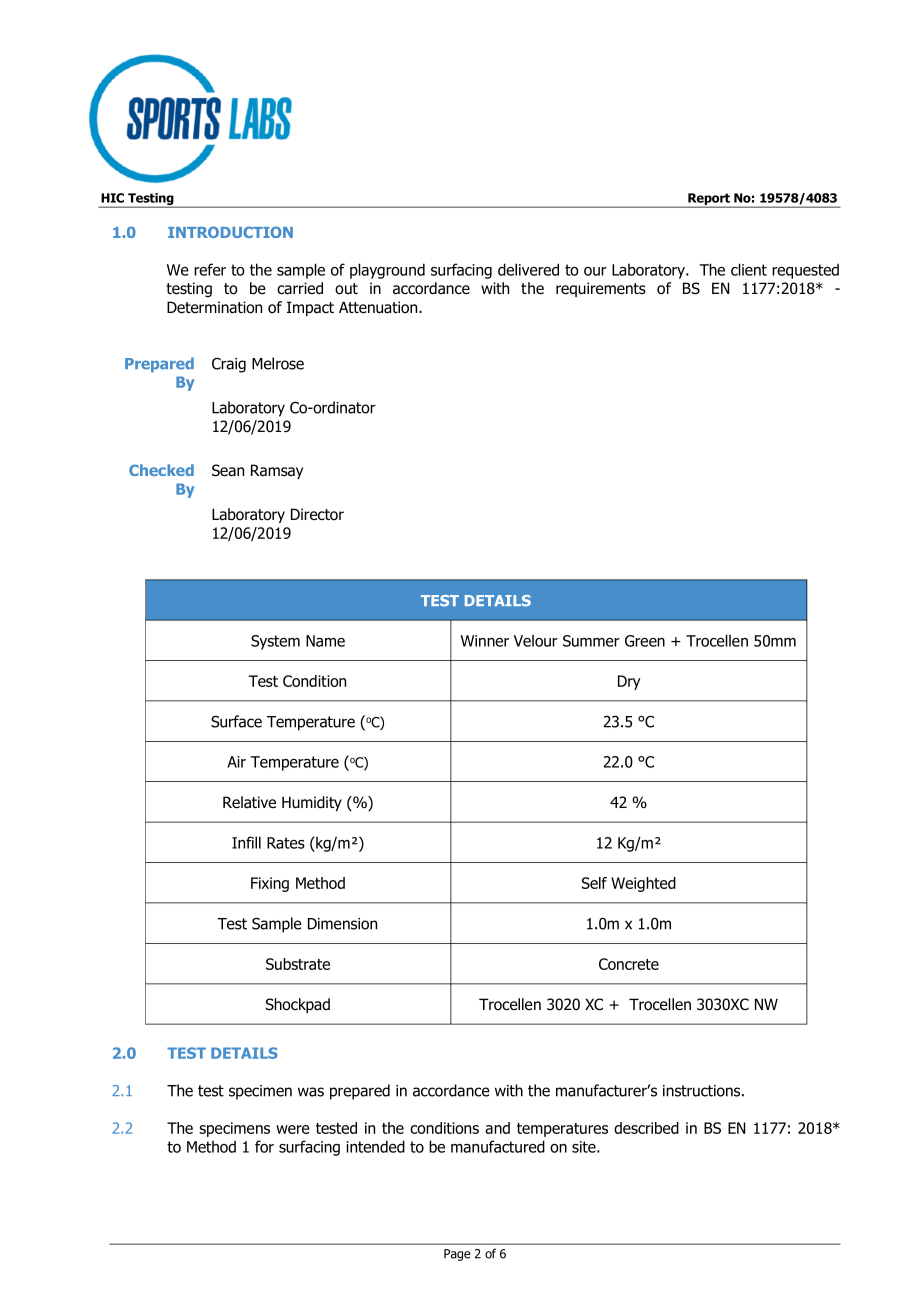 Image resolution: width=924 pixels, height=1308 pixels. Describe the element at coordinates (528, 269) in the page. I see `delivered` at that location.
